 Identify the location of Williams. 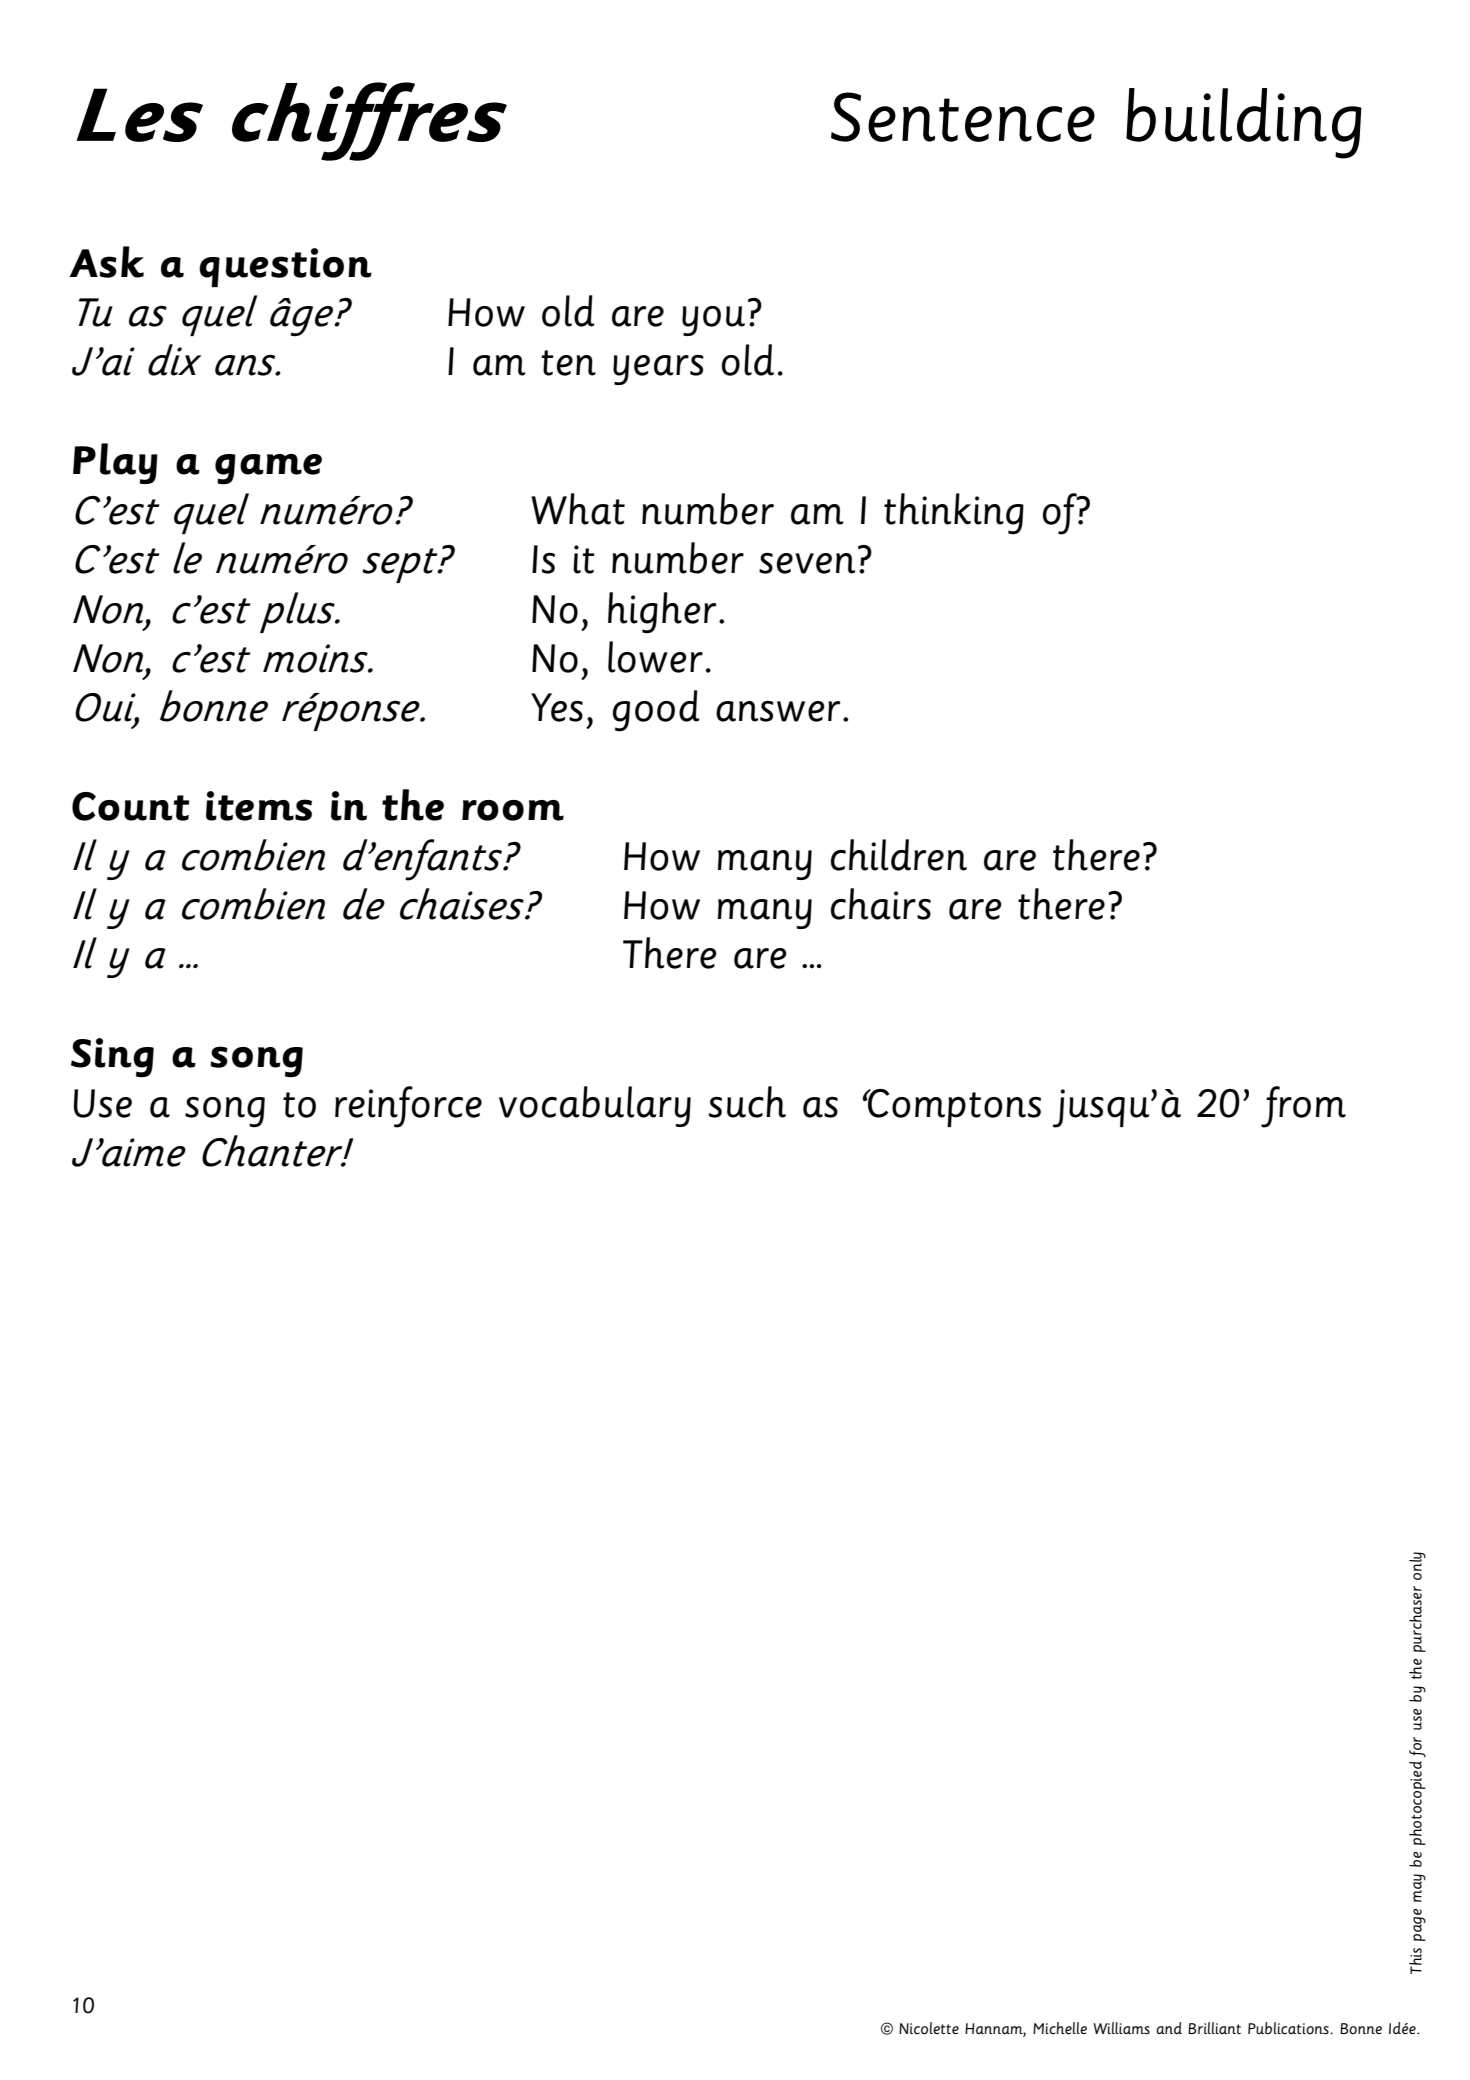
(1121, 2028).
